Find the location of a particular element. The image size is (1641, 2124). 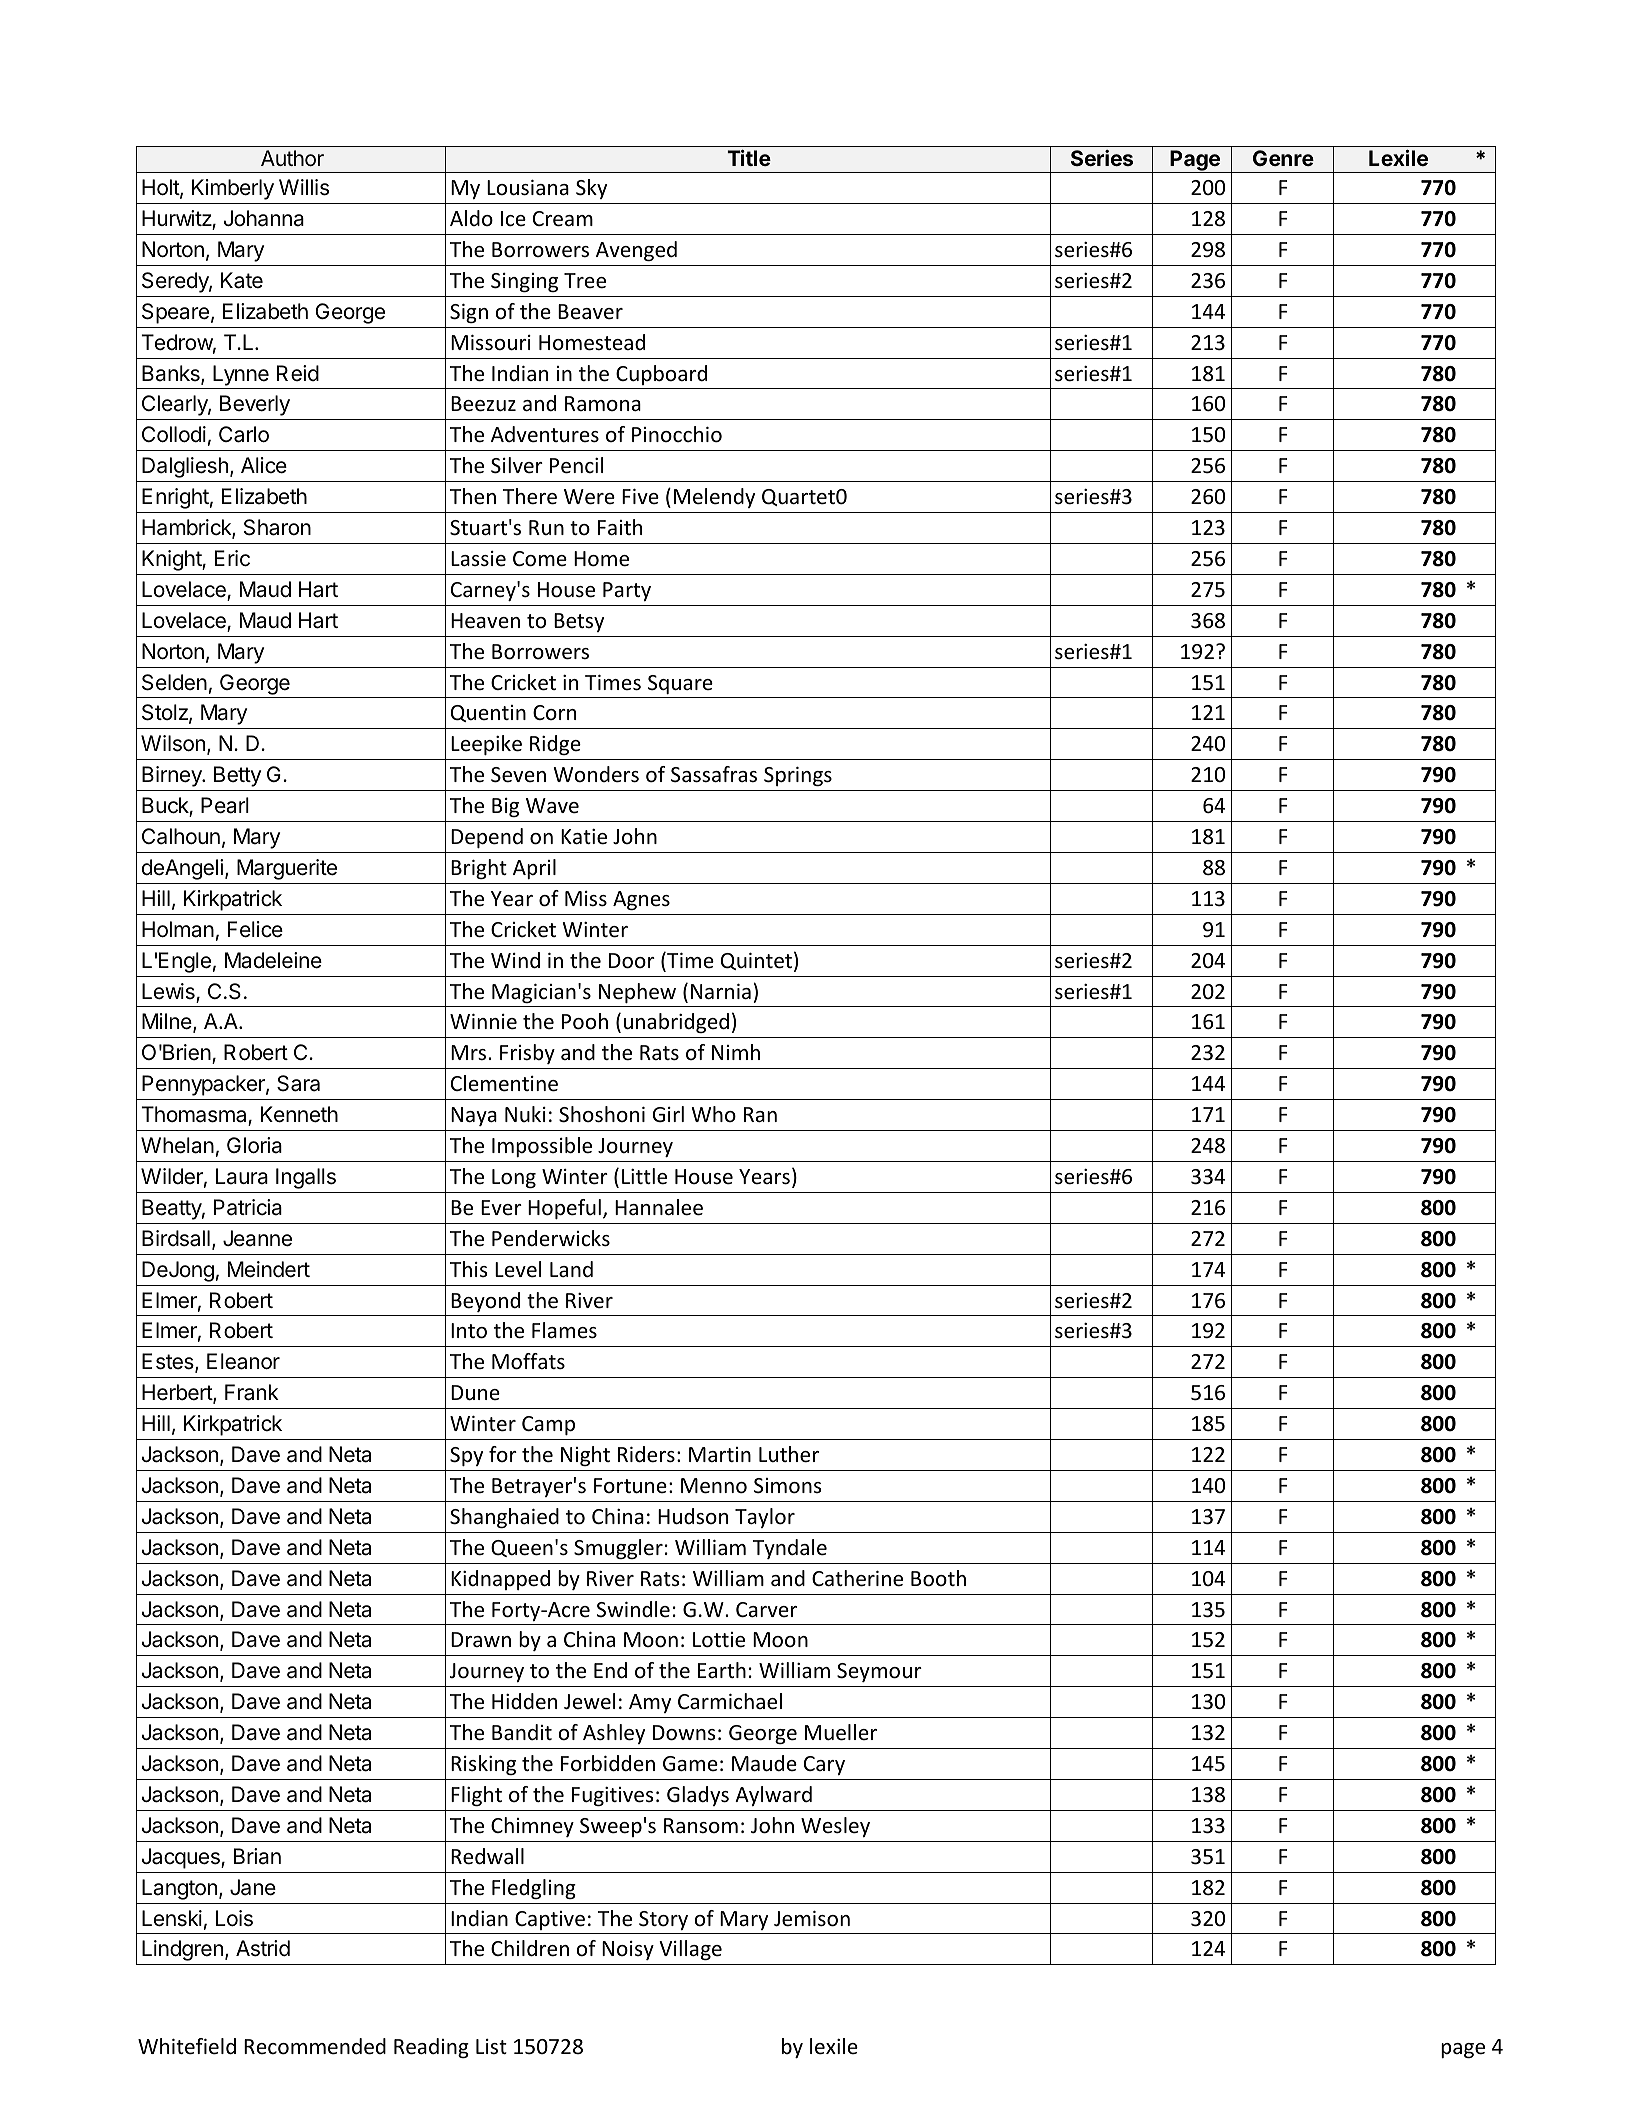

Wesley is located at coordinates (835, 1827).
